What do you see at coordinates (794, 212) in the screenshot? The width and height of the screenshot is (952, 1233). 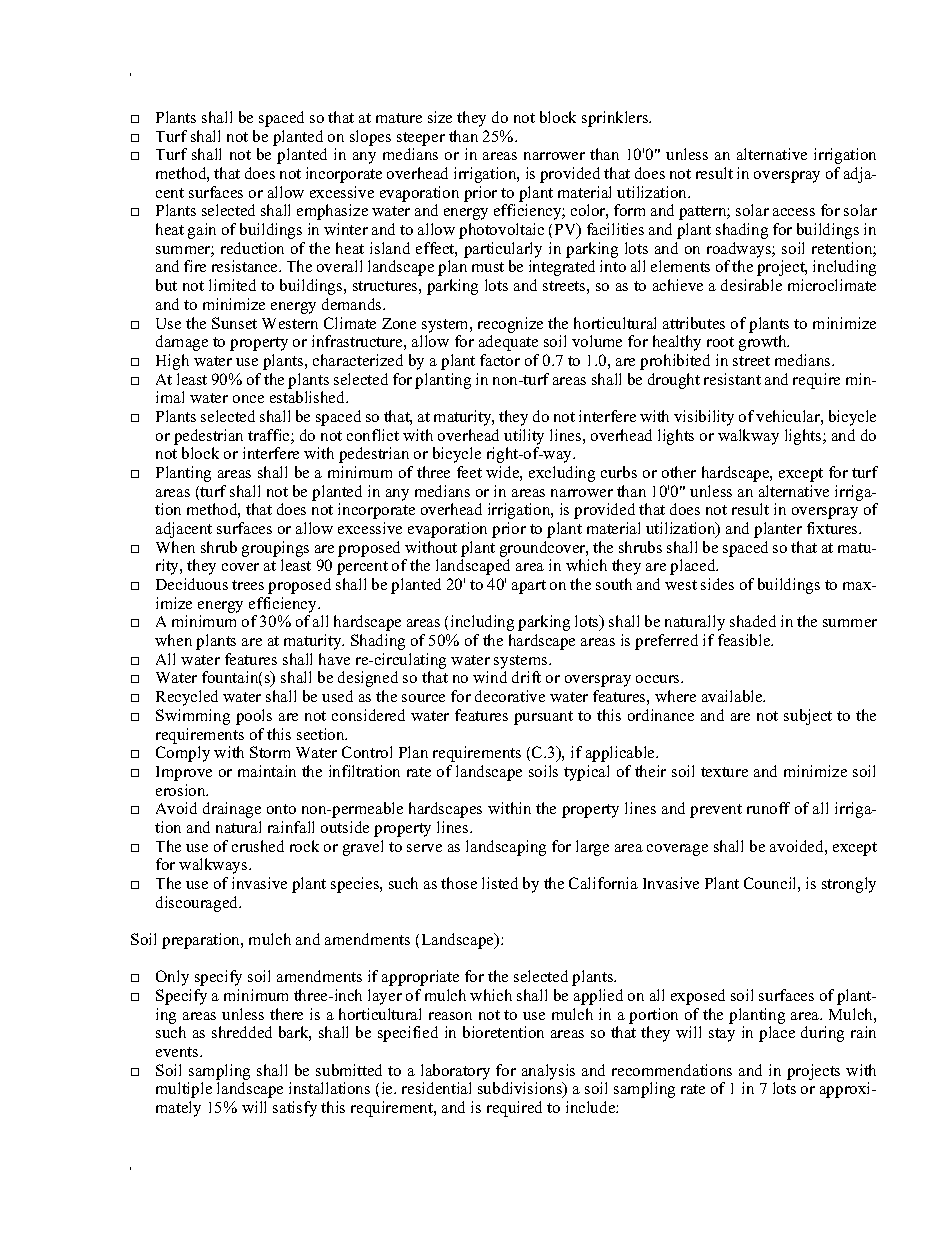 I see `access` at bounding box center [794, 212].
